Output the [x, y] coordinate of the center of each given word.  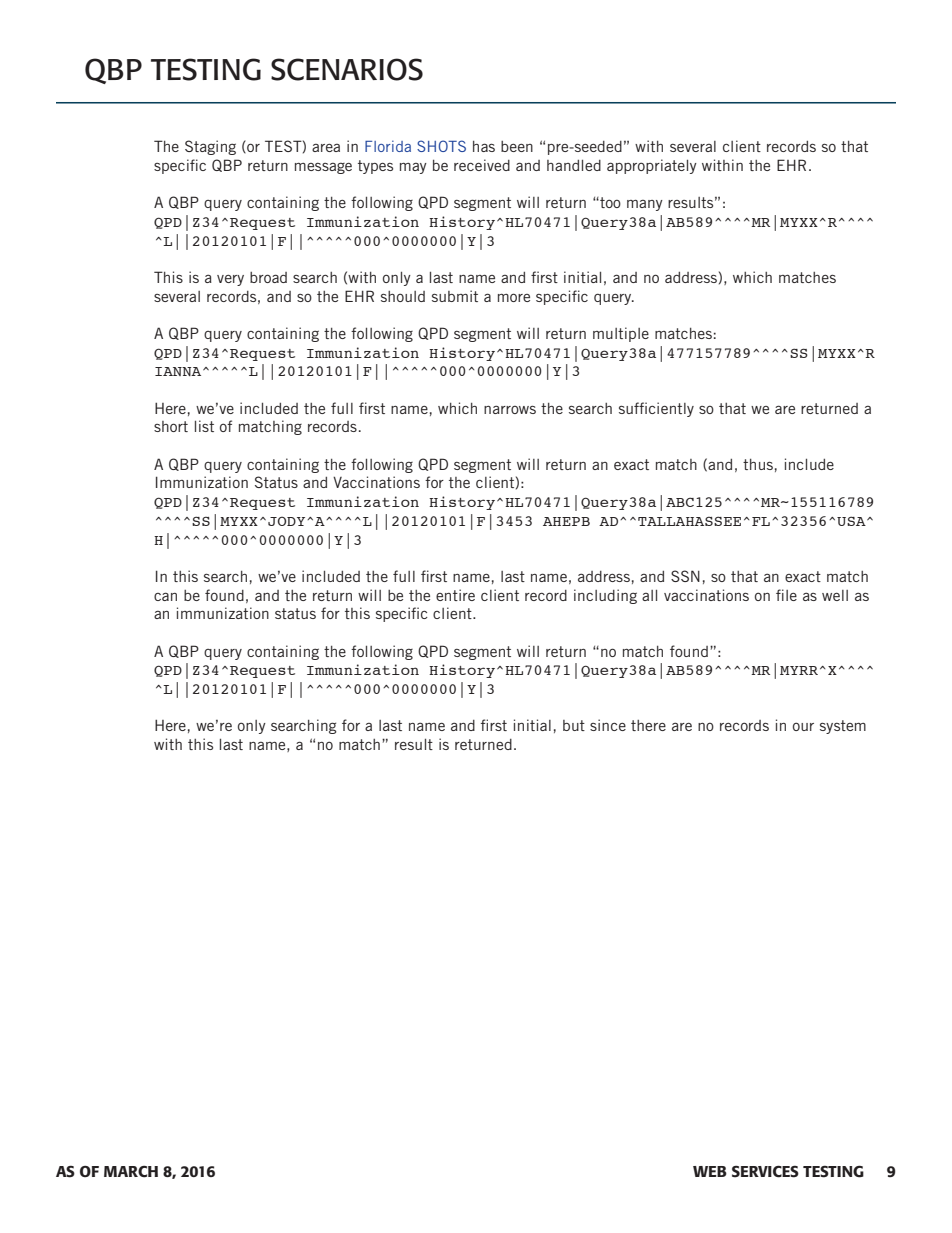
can [165, 596]
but [574, 725]
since [608, 725]
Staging [210, 147]
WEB [710, 1171]
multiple [621, 334]
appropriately [652, 166]
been [517, 146]
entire [455, 595]
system [843, 727]
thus [758, 464]
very [230, 280]
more [514, 297]
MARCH [131, 1172]
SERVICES [765, 1171]
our [803, 726]
